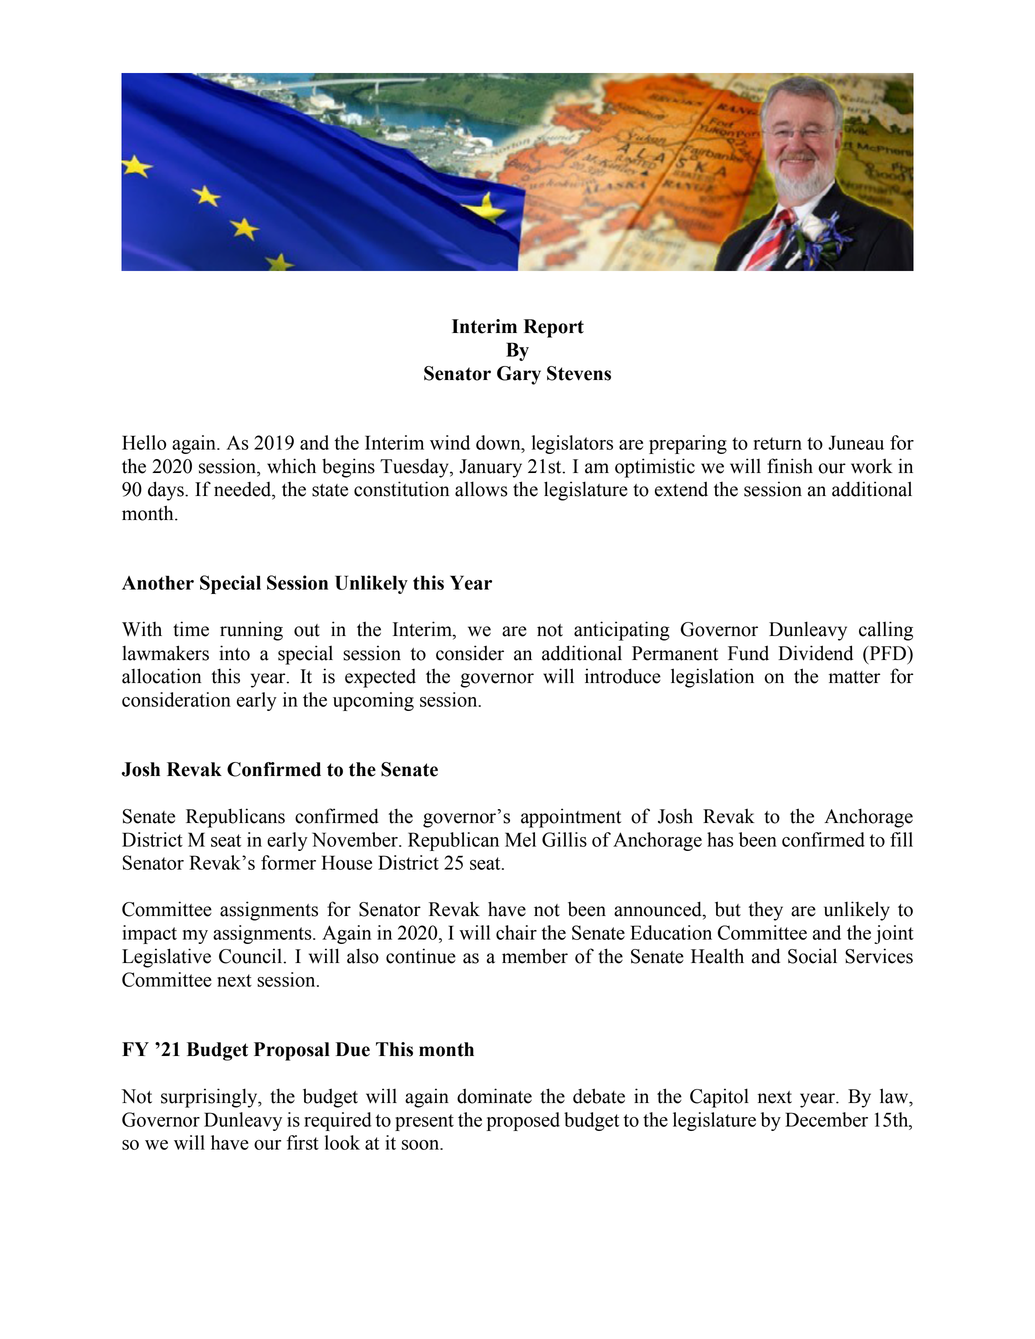  I want to click on Gary, so click(519, 375).
